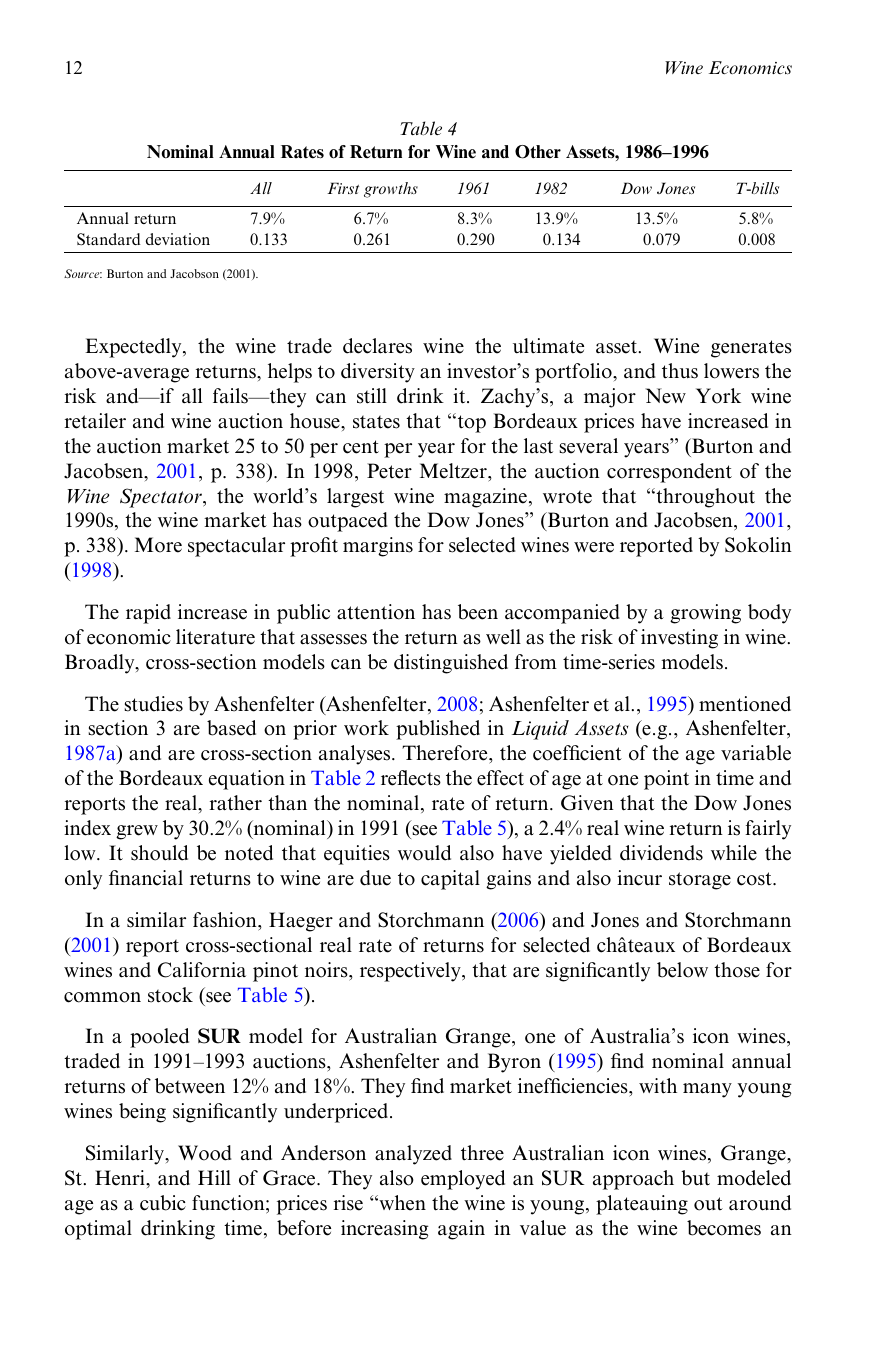  Describe the element at coordinates (178, 239) in the screenshot. I see `deviation` at that location.
